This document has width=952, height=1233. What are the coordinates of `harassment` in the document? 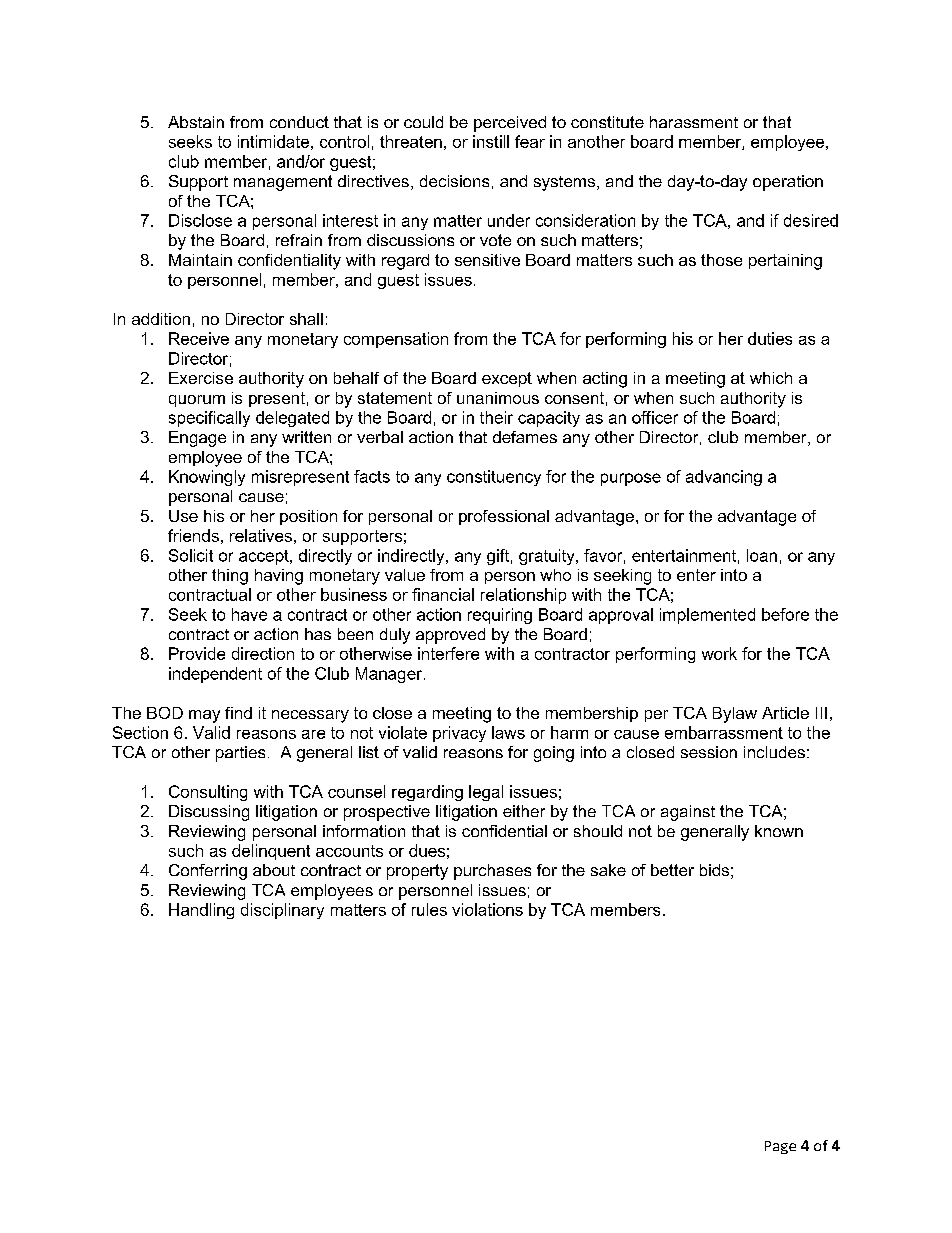 It's located at (694, 122).
